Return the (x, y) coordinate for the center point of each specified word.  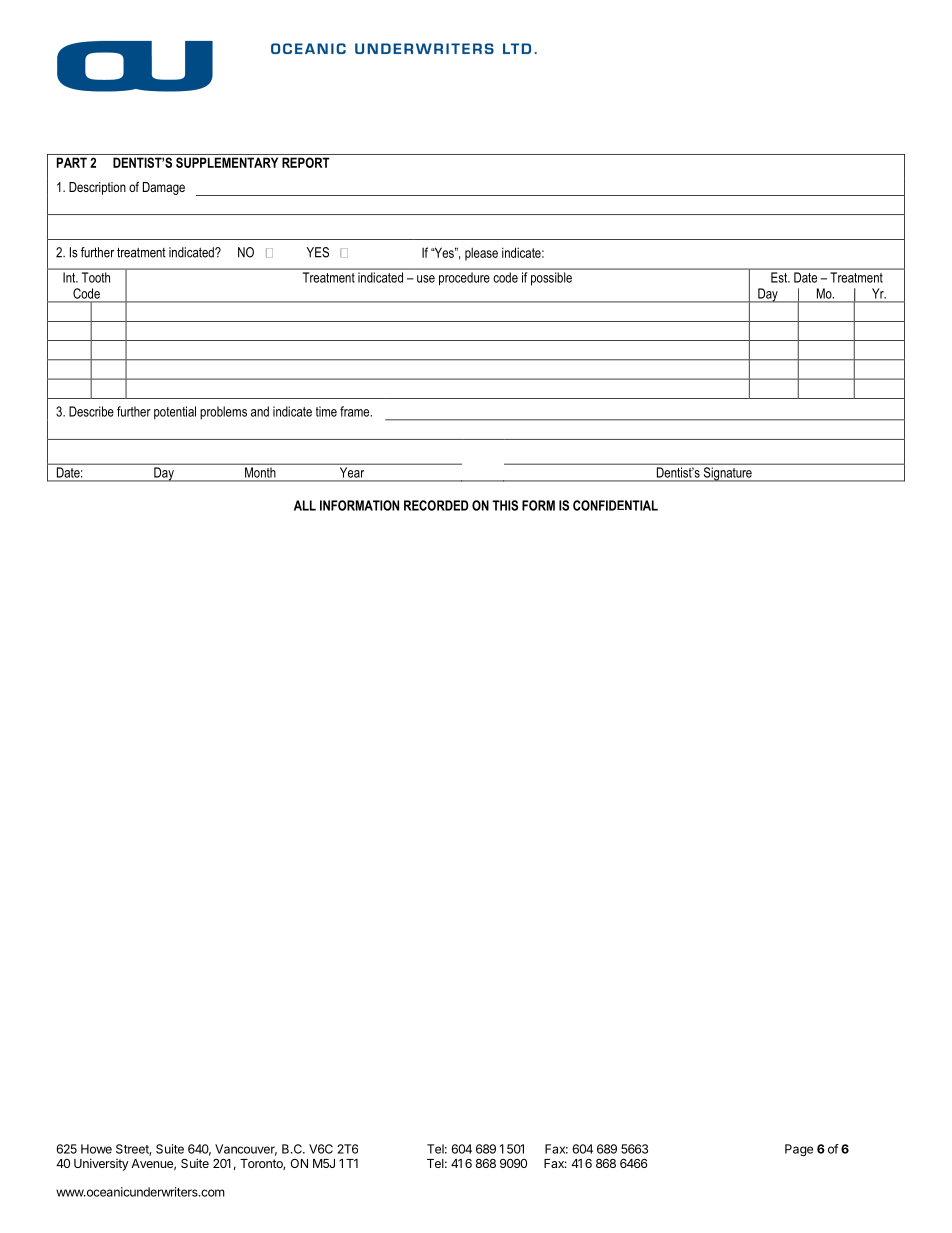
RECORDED (436, 505)
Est (780, 277)
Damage (164, 188)
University (101, 1164)
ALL (305, 505)
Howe (96, 1149)
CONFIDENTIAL (615, 505)
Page (799, 1150)
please (481, 254)
